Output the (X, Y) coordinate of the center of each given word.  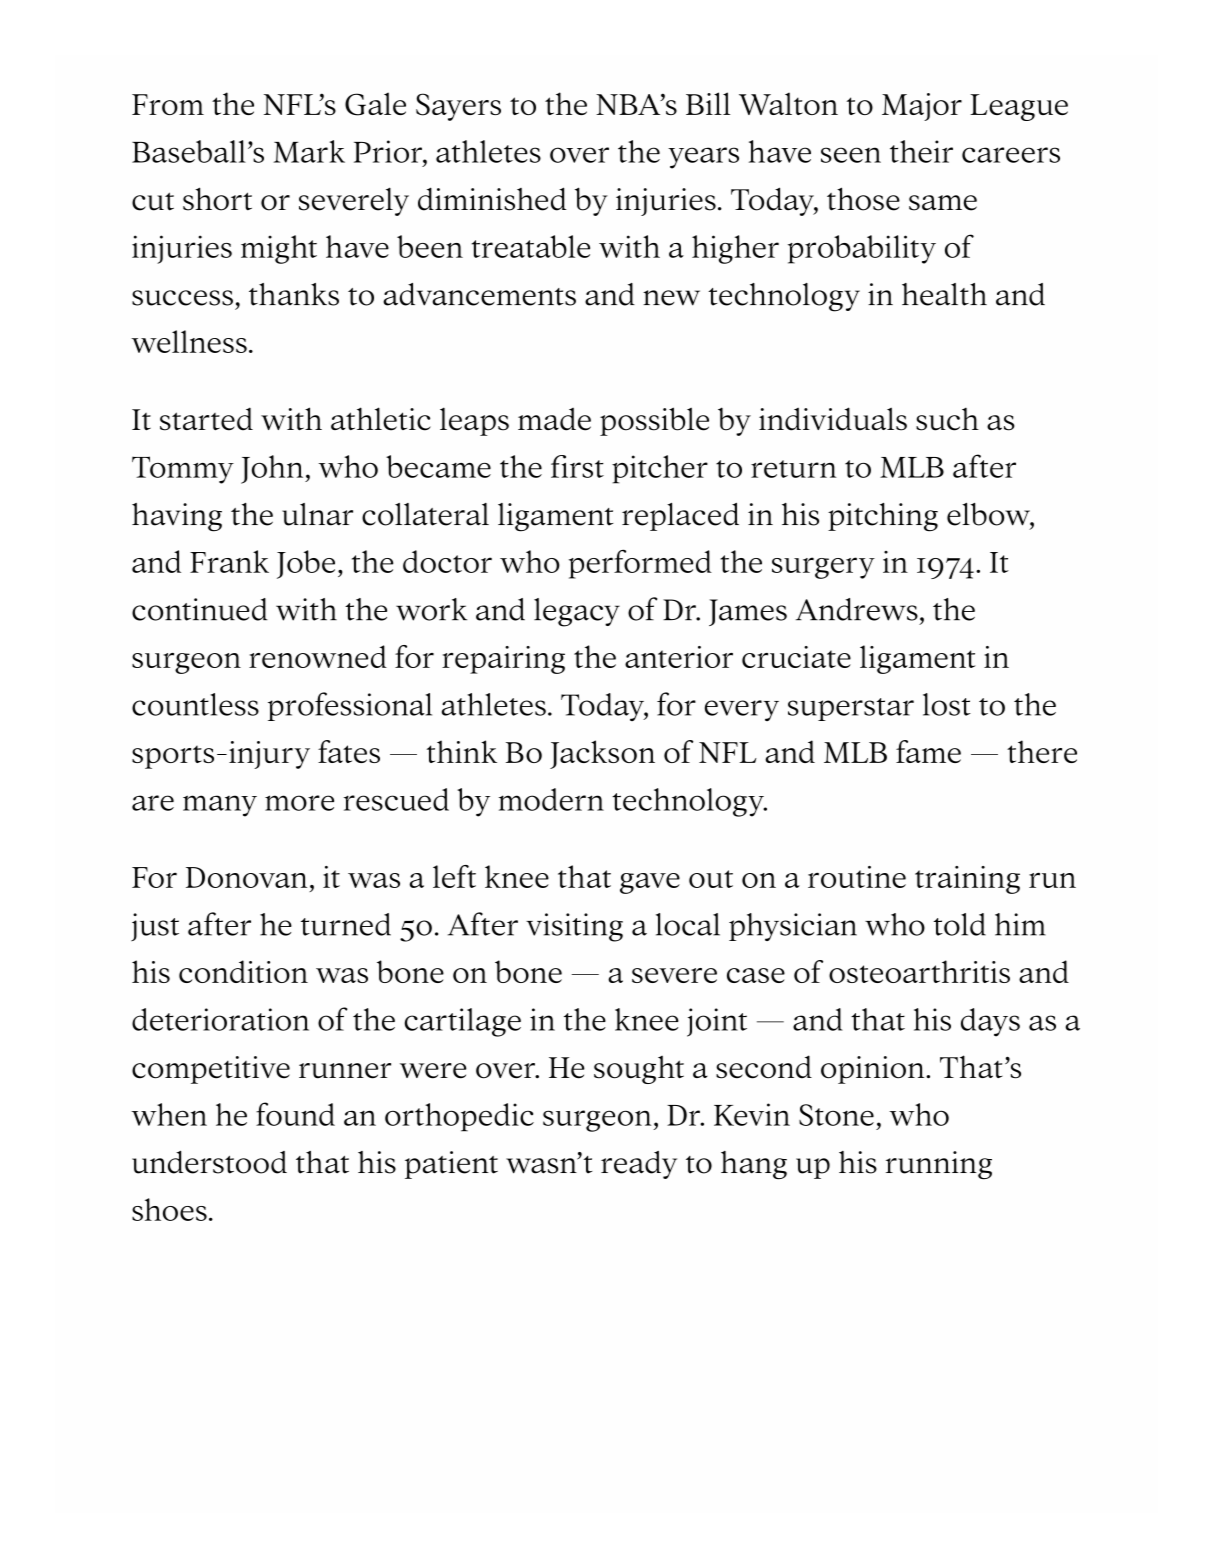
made (554, 419)
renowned (318, 656)
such (947, 419)
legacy (577, 612)
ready (639, 1165)
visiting (574, 927)
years (703, 158)
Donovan (246, 877)
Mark (309, 151)
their (921, 151)
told (960, 924)
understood (209, 1162)
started (206, 419)
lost (947, 704)
